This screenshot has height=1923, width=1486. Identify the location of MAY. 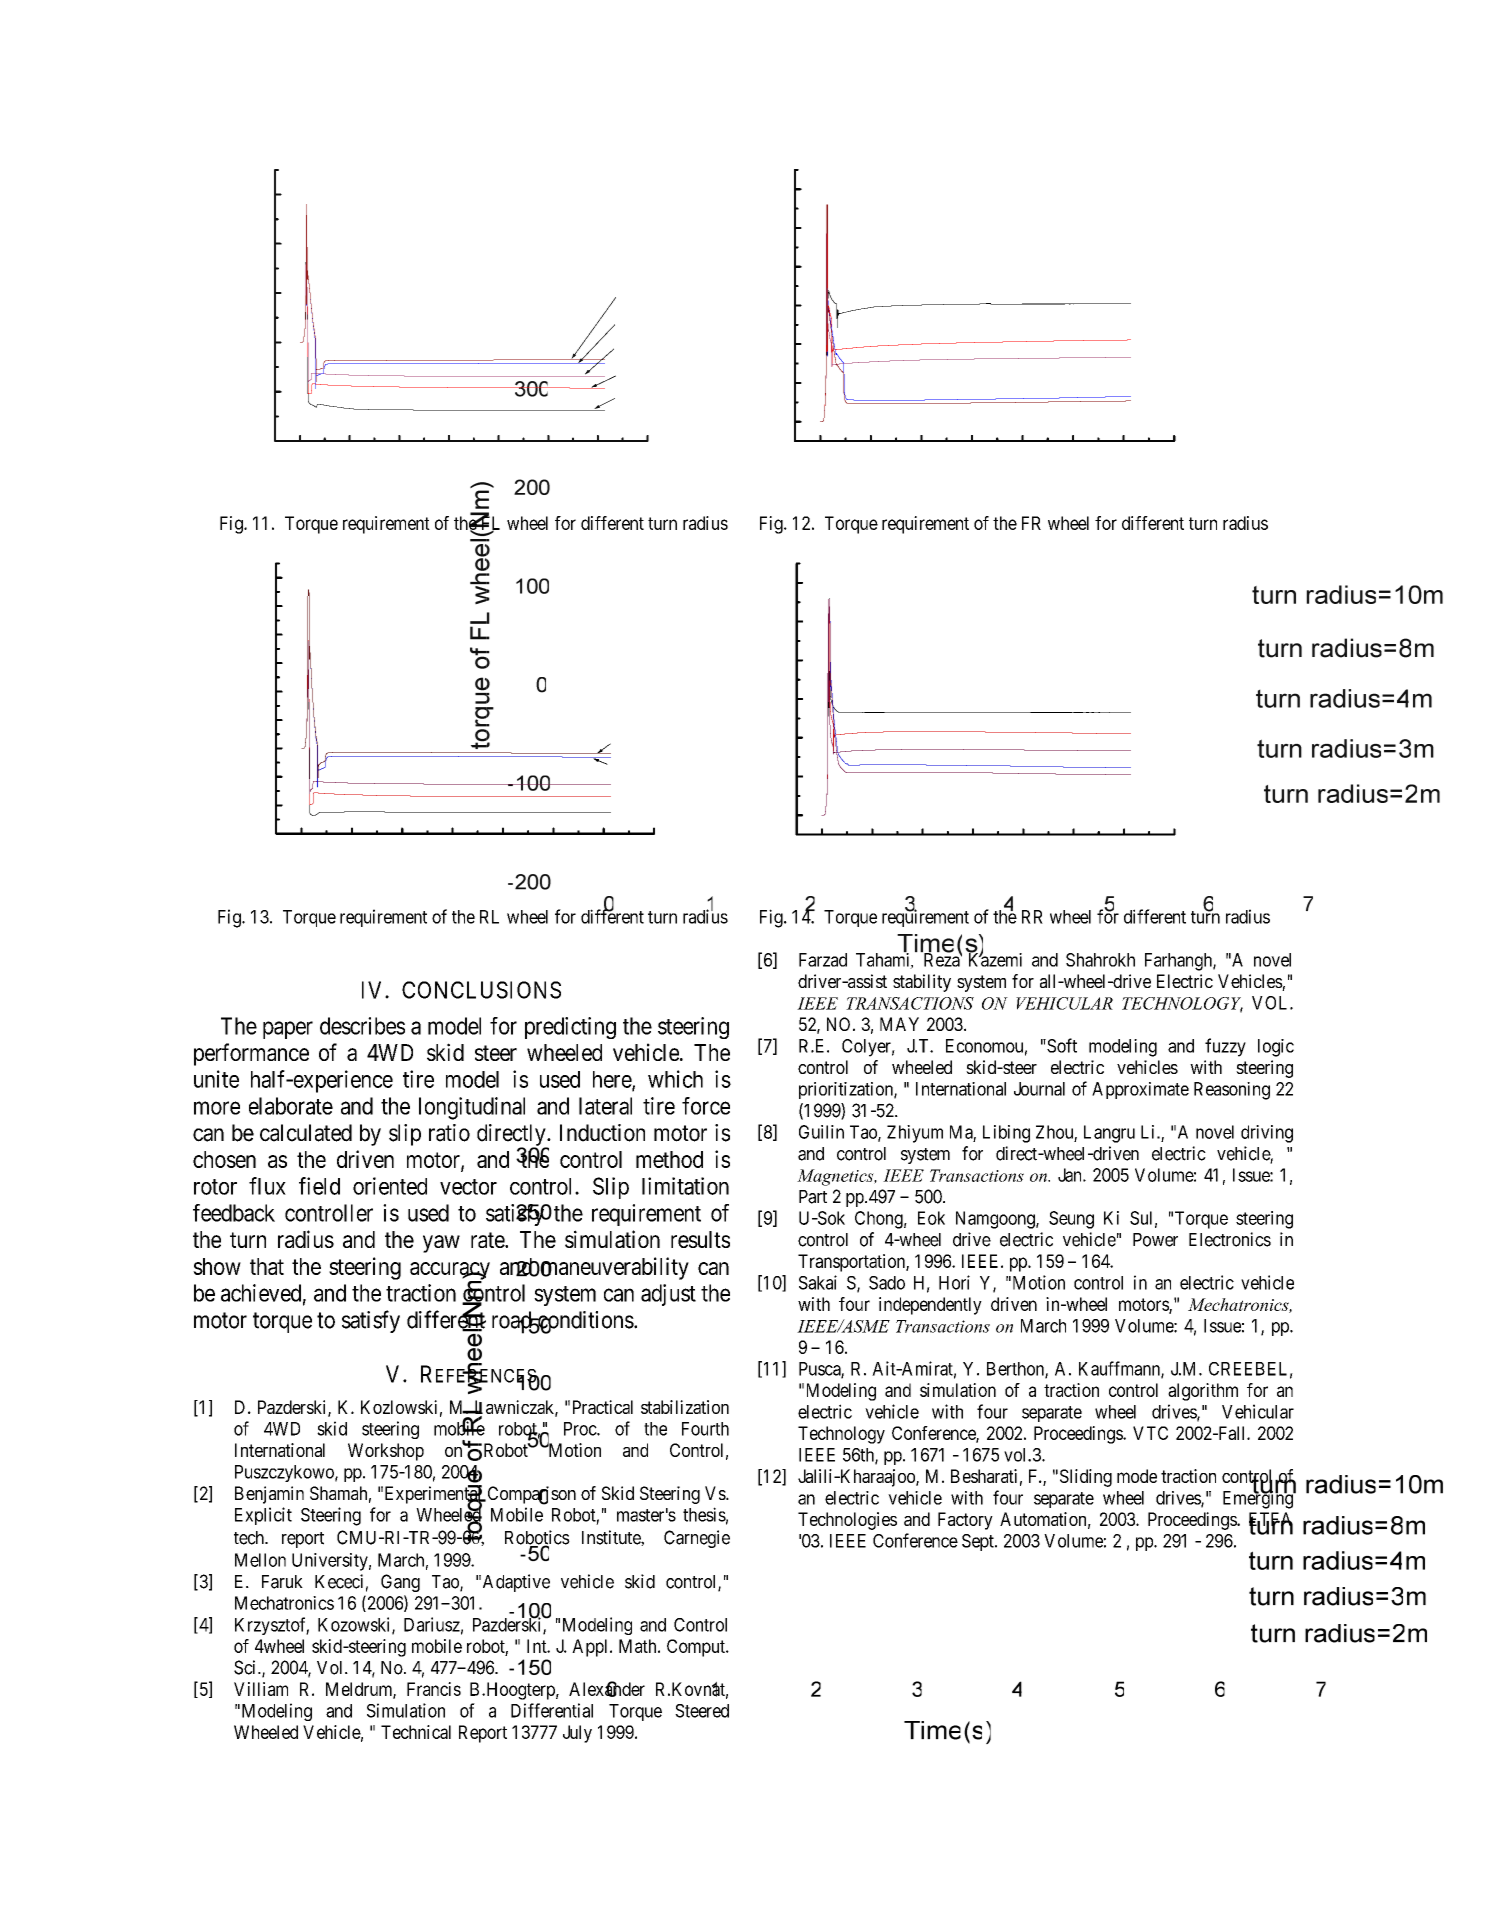
(899, 1024).
